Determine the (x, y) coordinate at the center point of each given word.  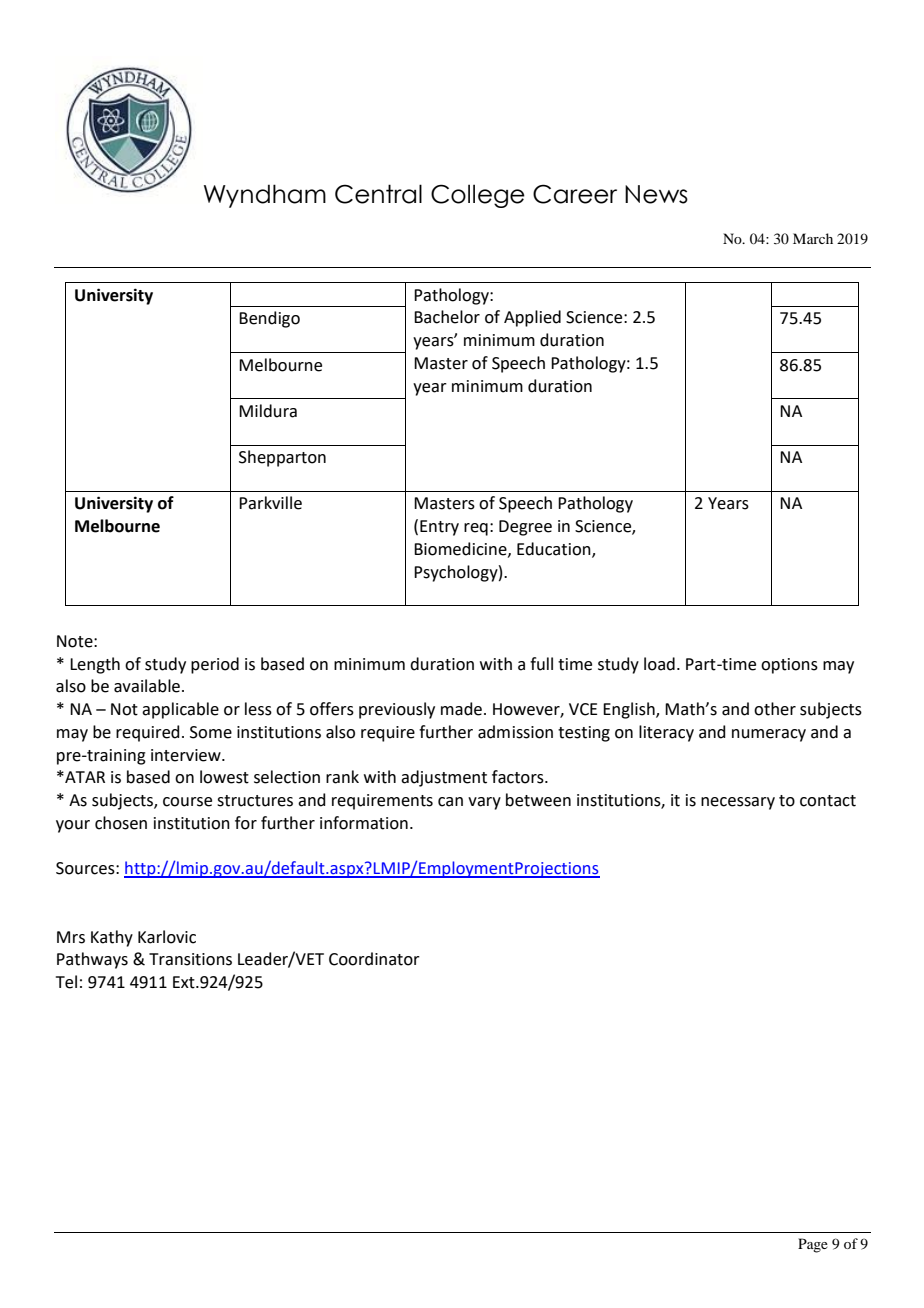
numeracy (769, 735)
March (813, 238)
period (215, 665)
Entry (439, 528)
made (461, 709)
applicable (180, 710)
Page (813, 1245)
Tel (66, 982)
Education (555, 550)
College (478, 196)
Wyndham (265, 196)
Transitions (190, 959)
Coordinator (374, 959)
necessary (738, 803)
